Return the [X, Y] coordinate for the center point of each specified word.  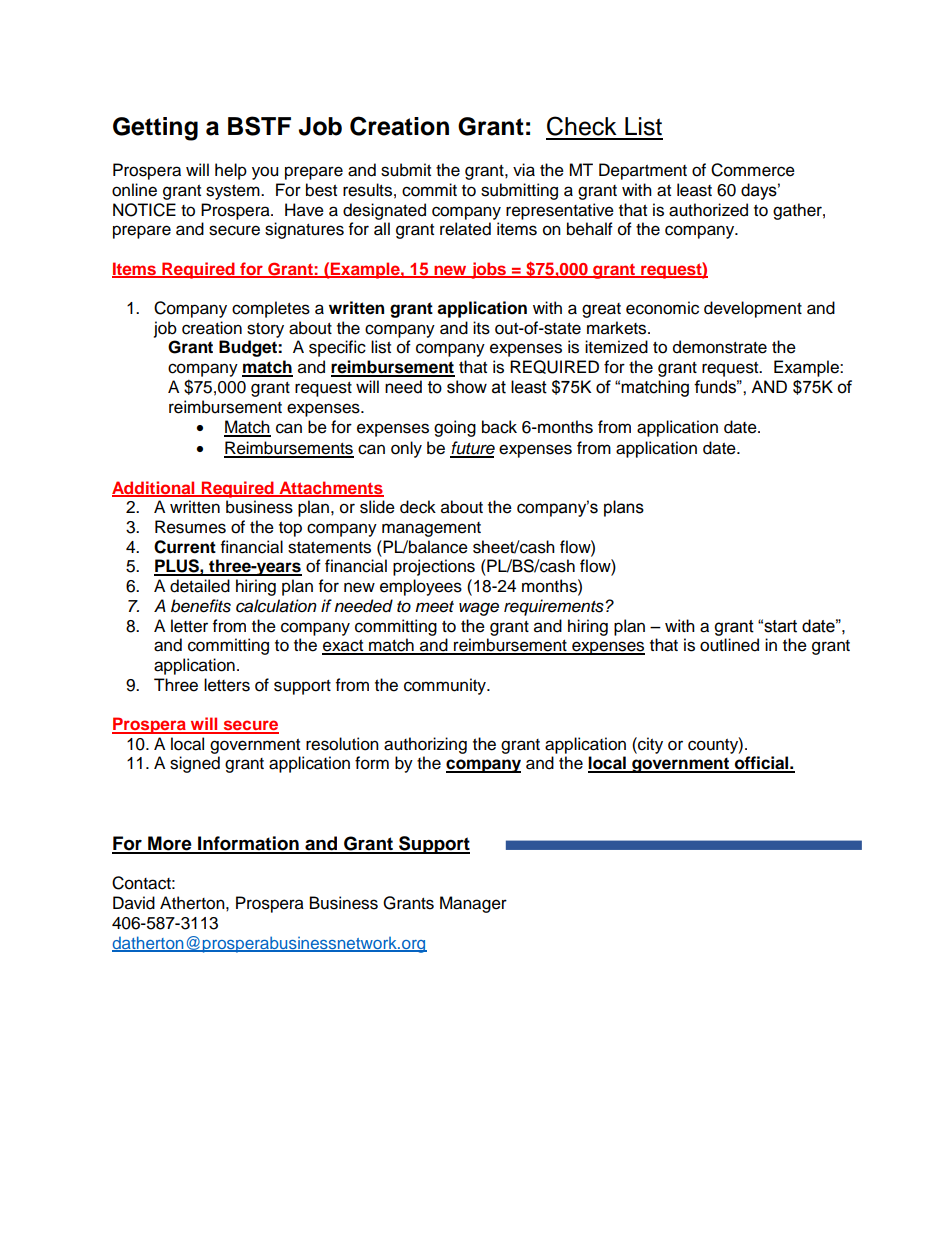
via [524, 170]
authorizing [425, 745]
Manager [473, 904]
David [134, 903]
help [231, 171]
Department [643, 171]
